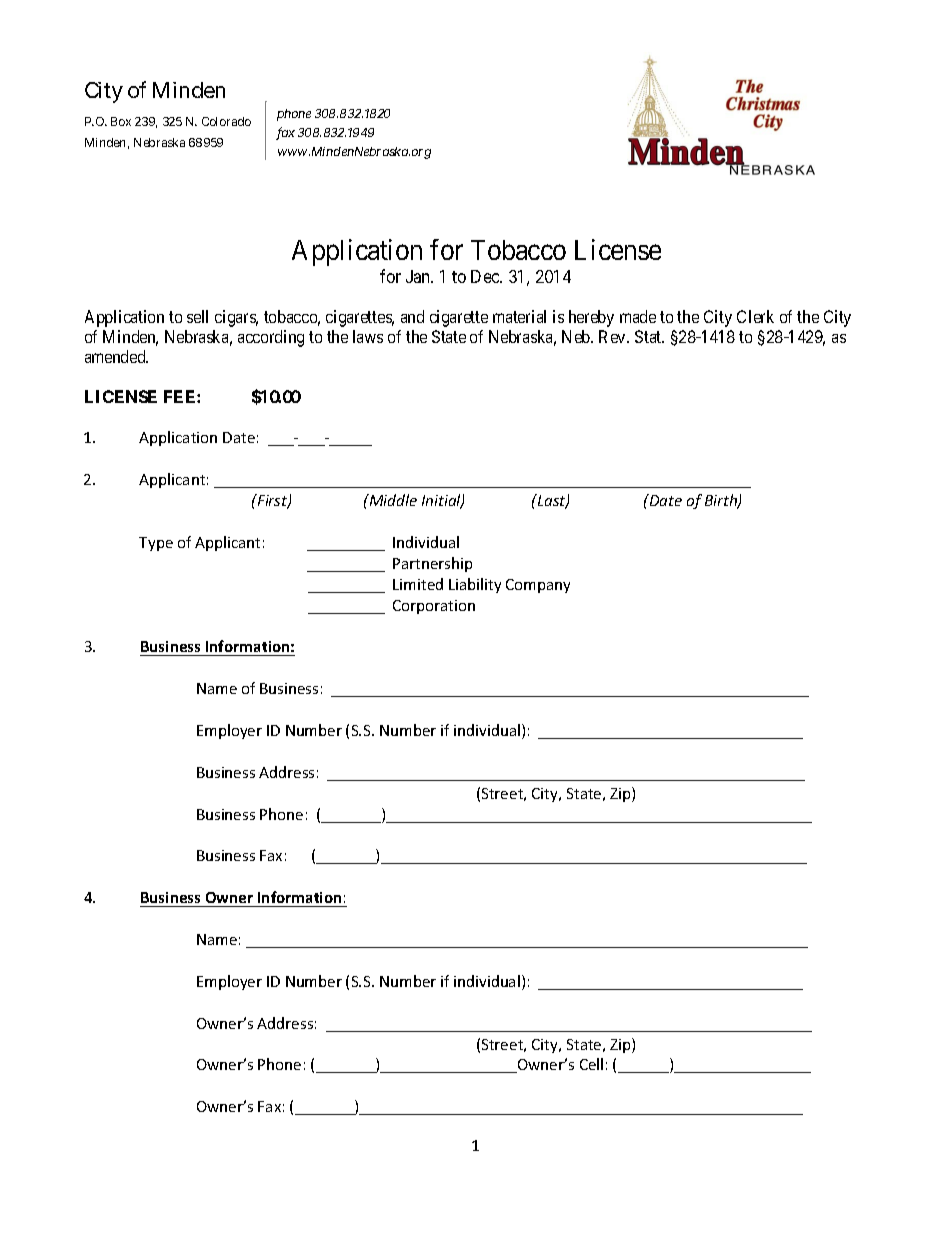  What do you see at coordinates (432, 564) in the page?
I see `Partnership` at bounding box center [432, 564].
